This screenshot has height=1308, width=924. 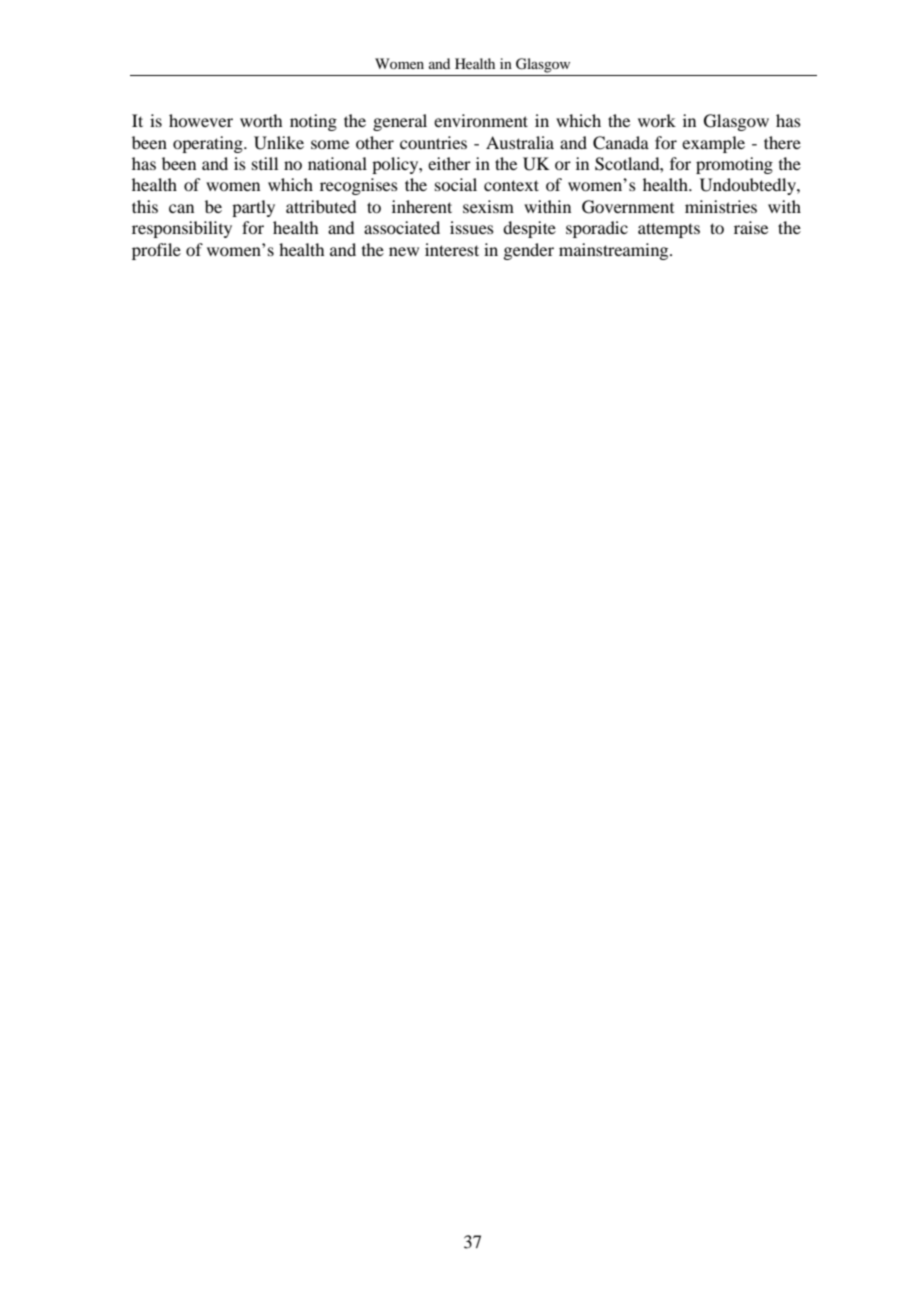 I want to click on work, so click(x=657, y=120).
